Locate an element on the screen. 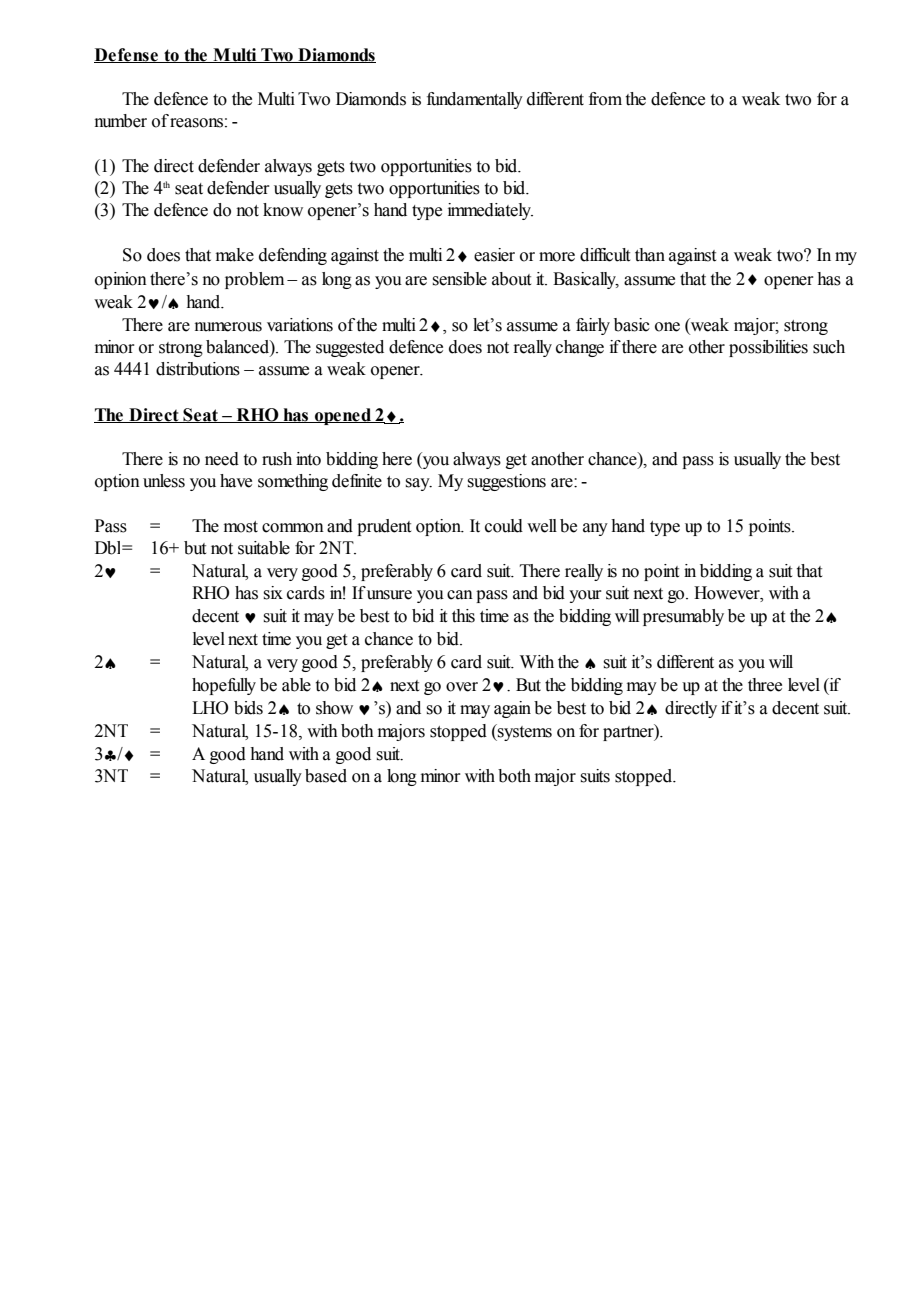 This screenshot has height=1308, width=924. from is located at coordinates (605, 99).
